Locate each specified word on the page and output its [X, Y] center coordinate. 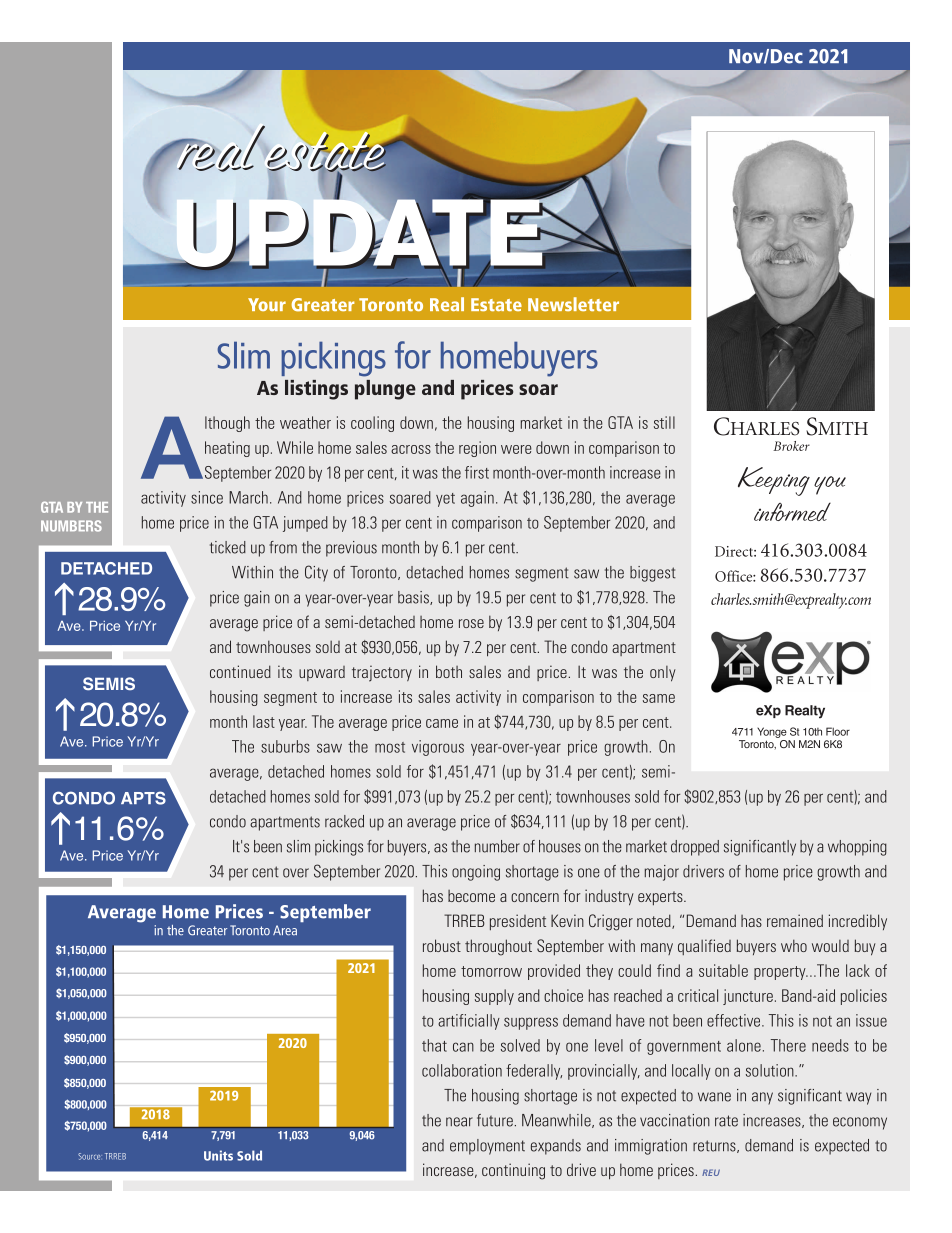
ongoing [476, 873]
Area [285, 930]
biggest [653, 574]
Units [218, 1155]
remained [795, 920]
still [664, 422]
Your [267, 304]
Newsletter [573, 304]
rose [471, 623]
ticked [228, 547]
